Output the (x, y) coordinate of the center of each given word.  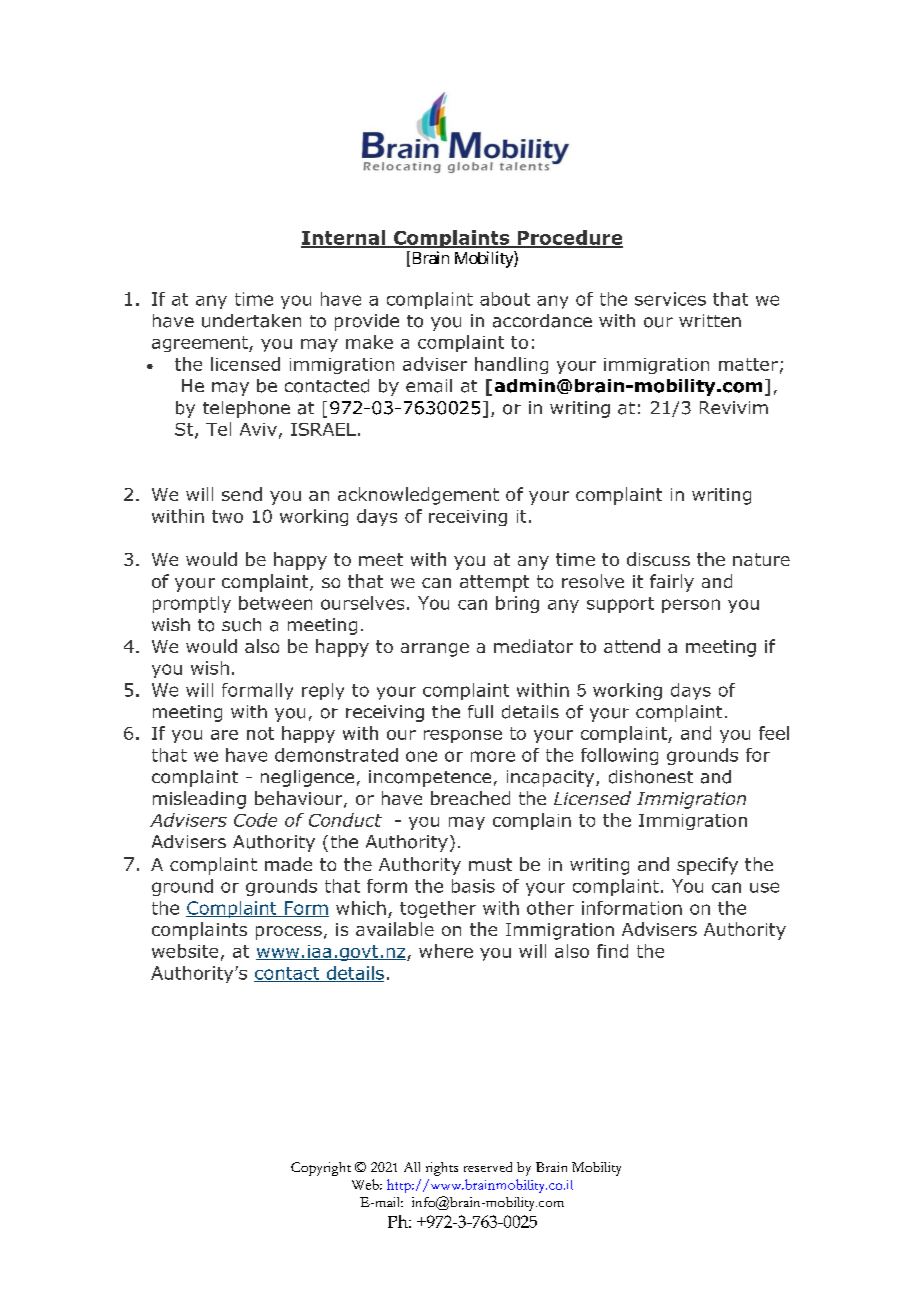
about (505, 299)
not (260, 733)
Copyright (321, 1169)
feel (774, 733)
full (480, 711)
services (670, 299)
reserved (488, 1167)
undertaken (251, 321)
